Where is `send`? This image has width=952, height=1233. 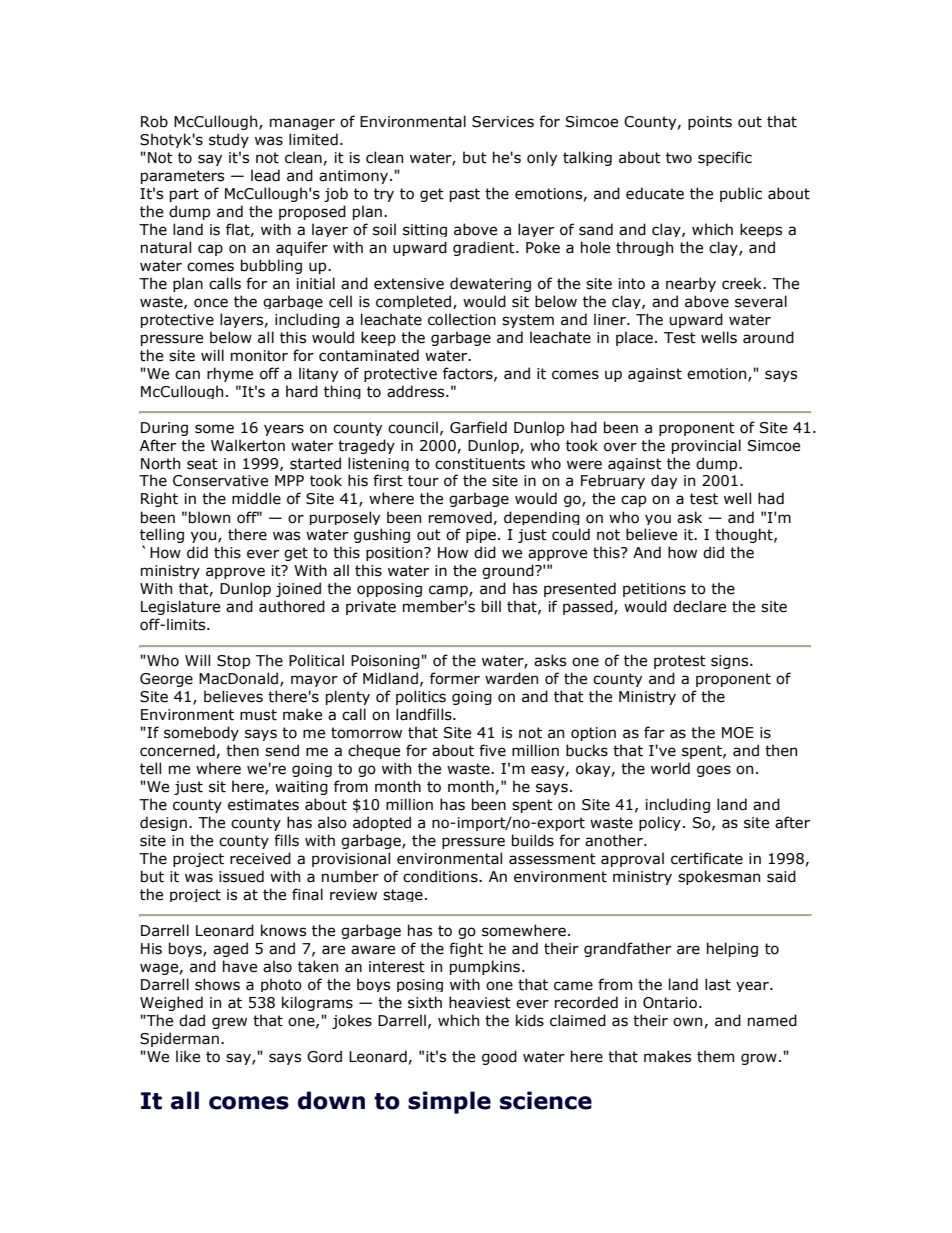 send is located at coordinates (282, 750).
